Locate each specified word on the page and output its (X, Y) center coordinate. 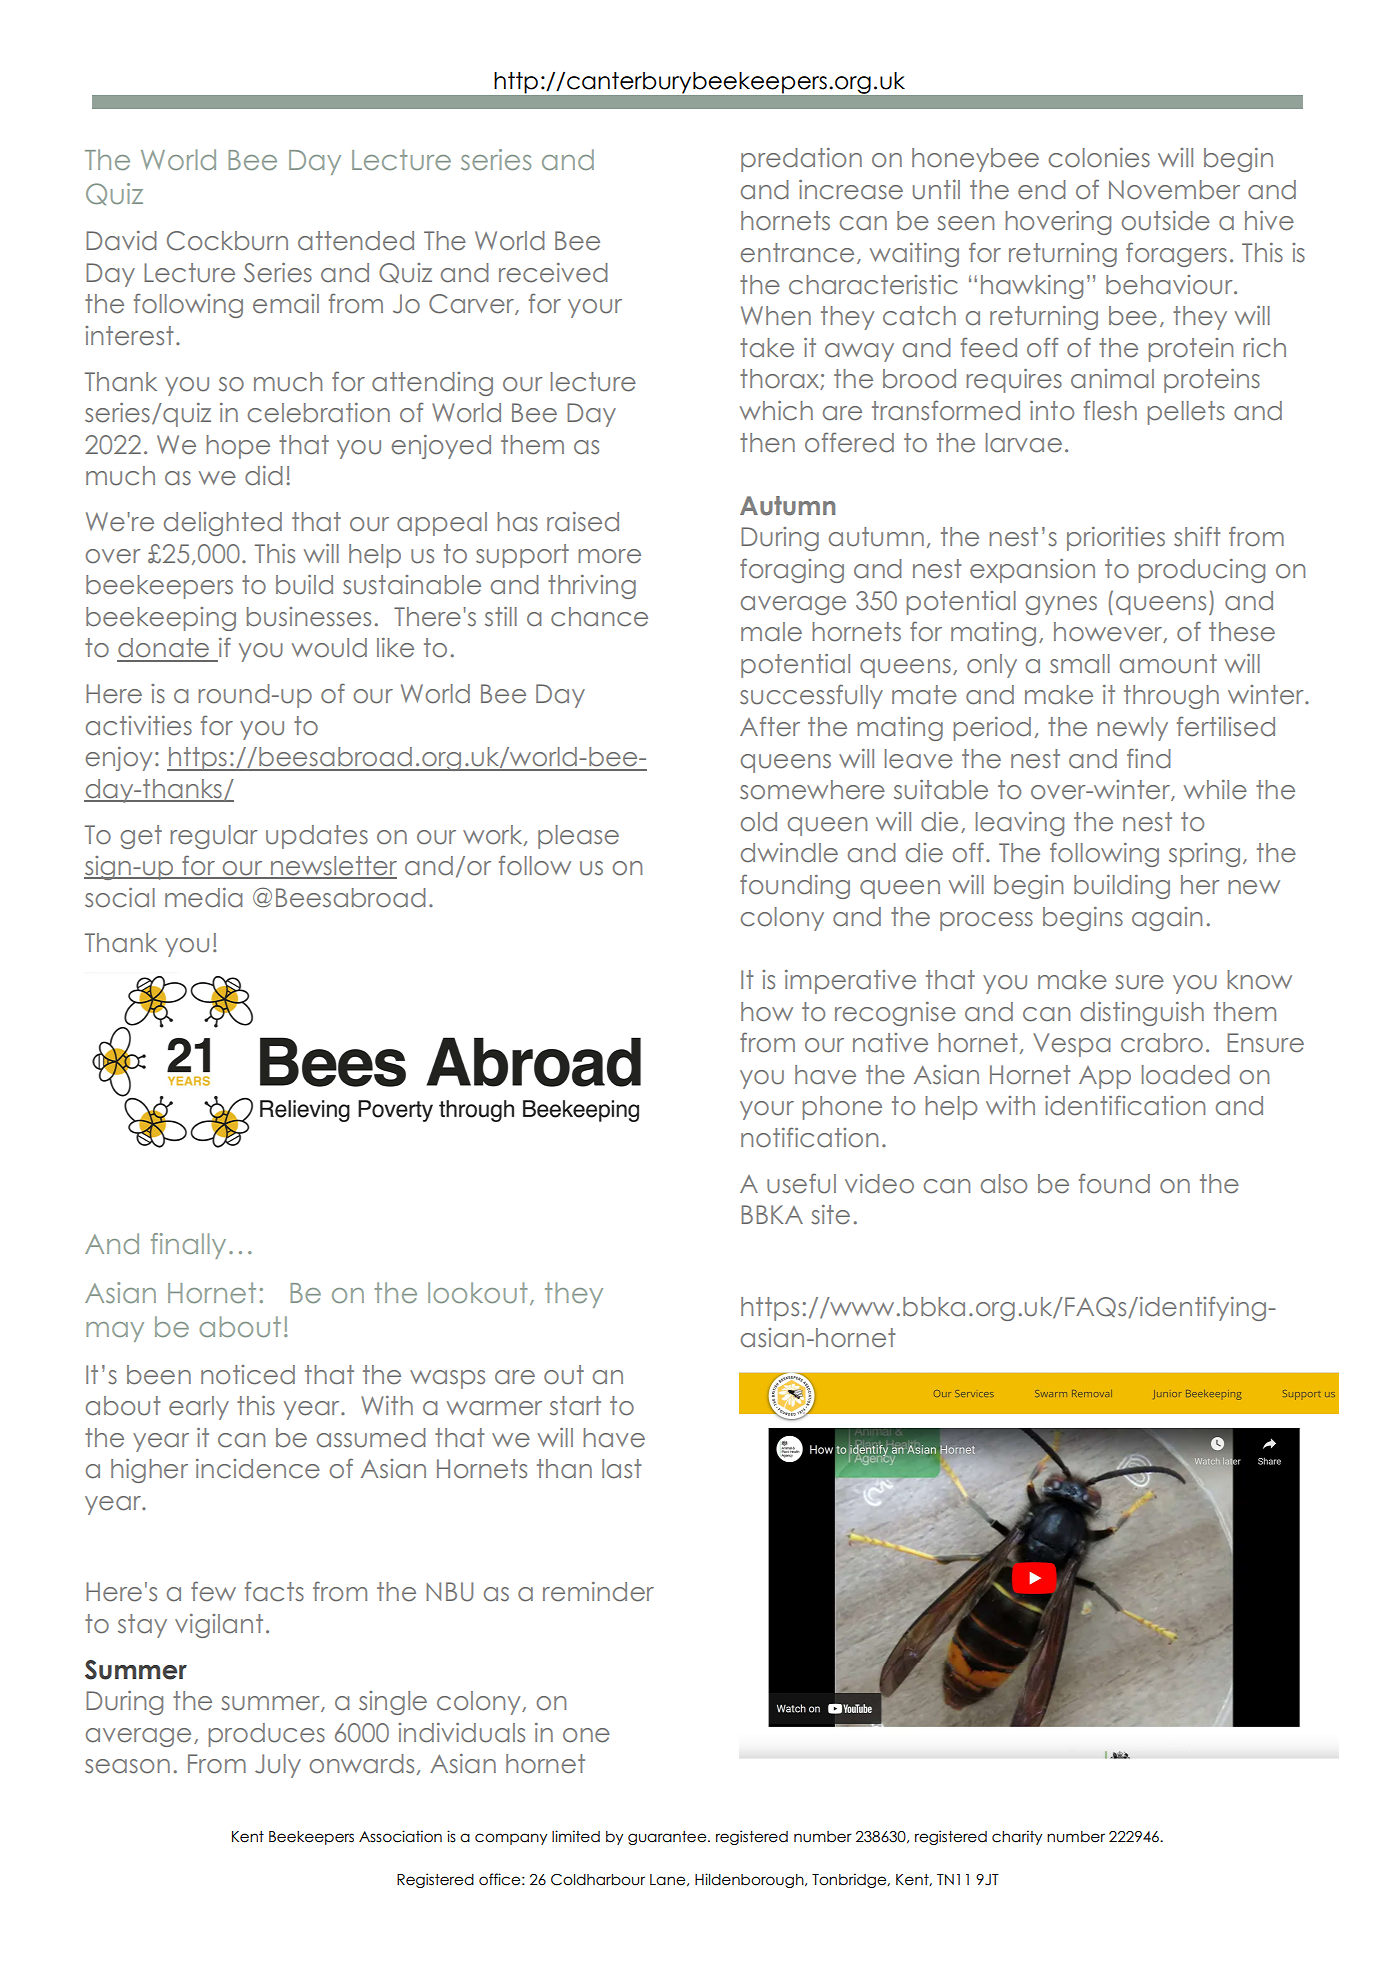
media (203, 898)
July (278, 1766)
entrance (797, 253)
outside (1166, 221)
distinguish (1142, 1014)
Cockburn (227, 241)
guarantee (668, 1838)
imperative (850, 982)
